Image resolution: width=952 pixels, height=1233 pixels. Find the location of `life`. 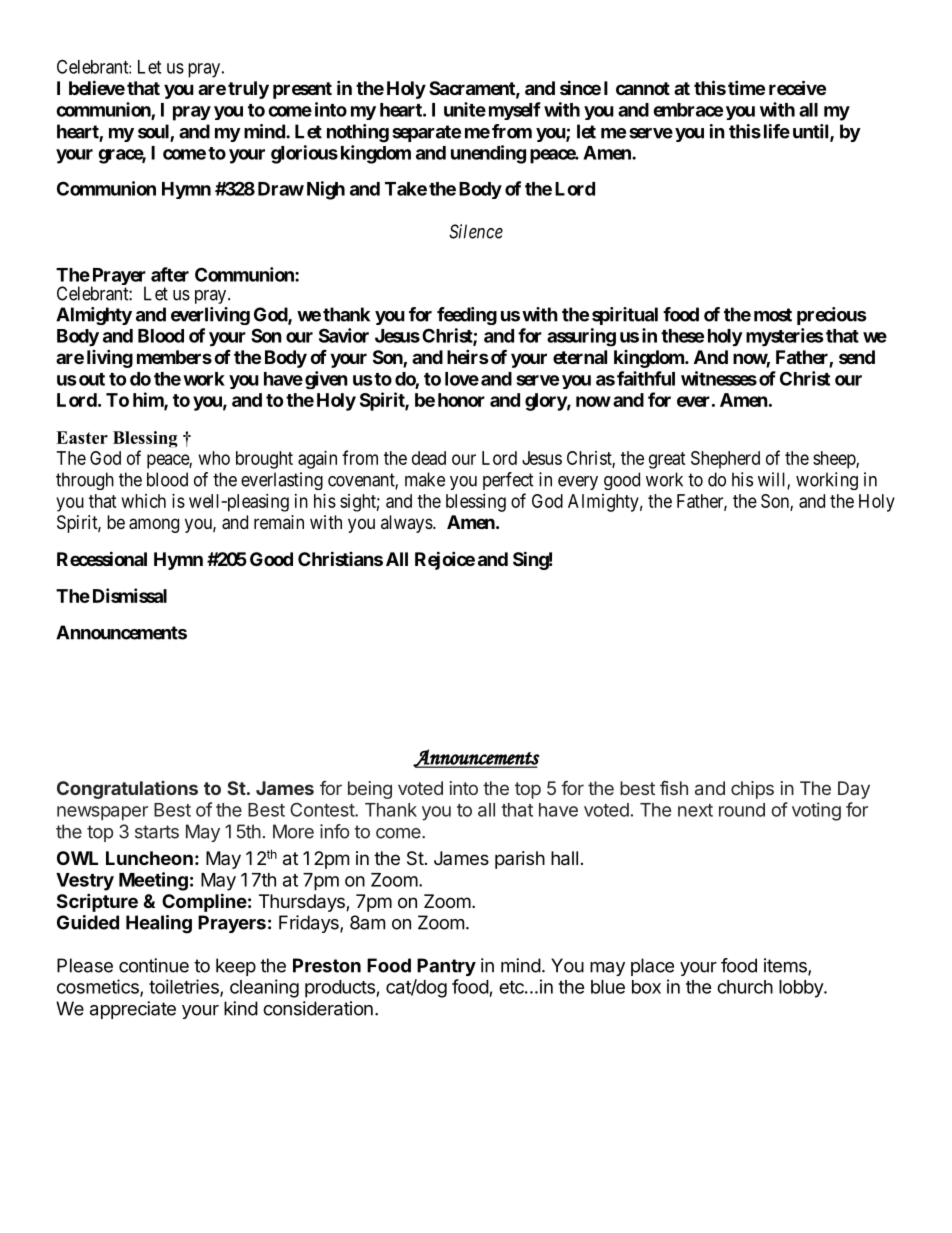

life is located at coordinates (777, 131).
